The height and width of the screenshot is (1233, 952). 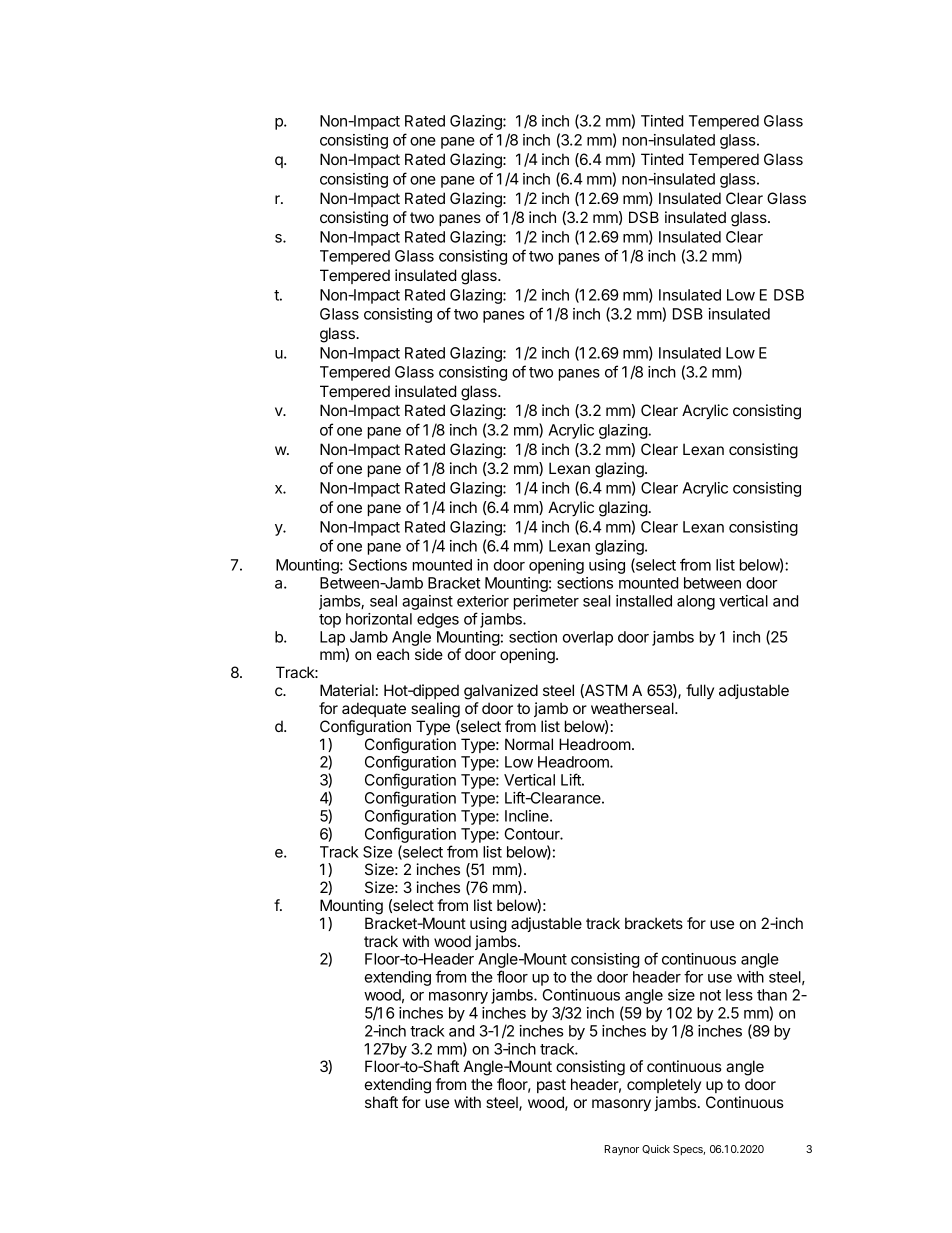 I want to click on past, so click(x=551, y=1086).
